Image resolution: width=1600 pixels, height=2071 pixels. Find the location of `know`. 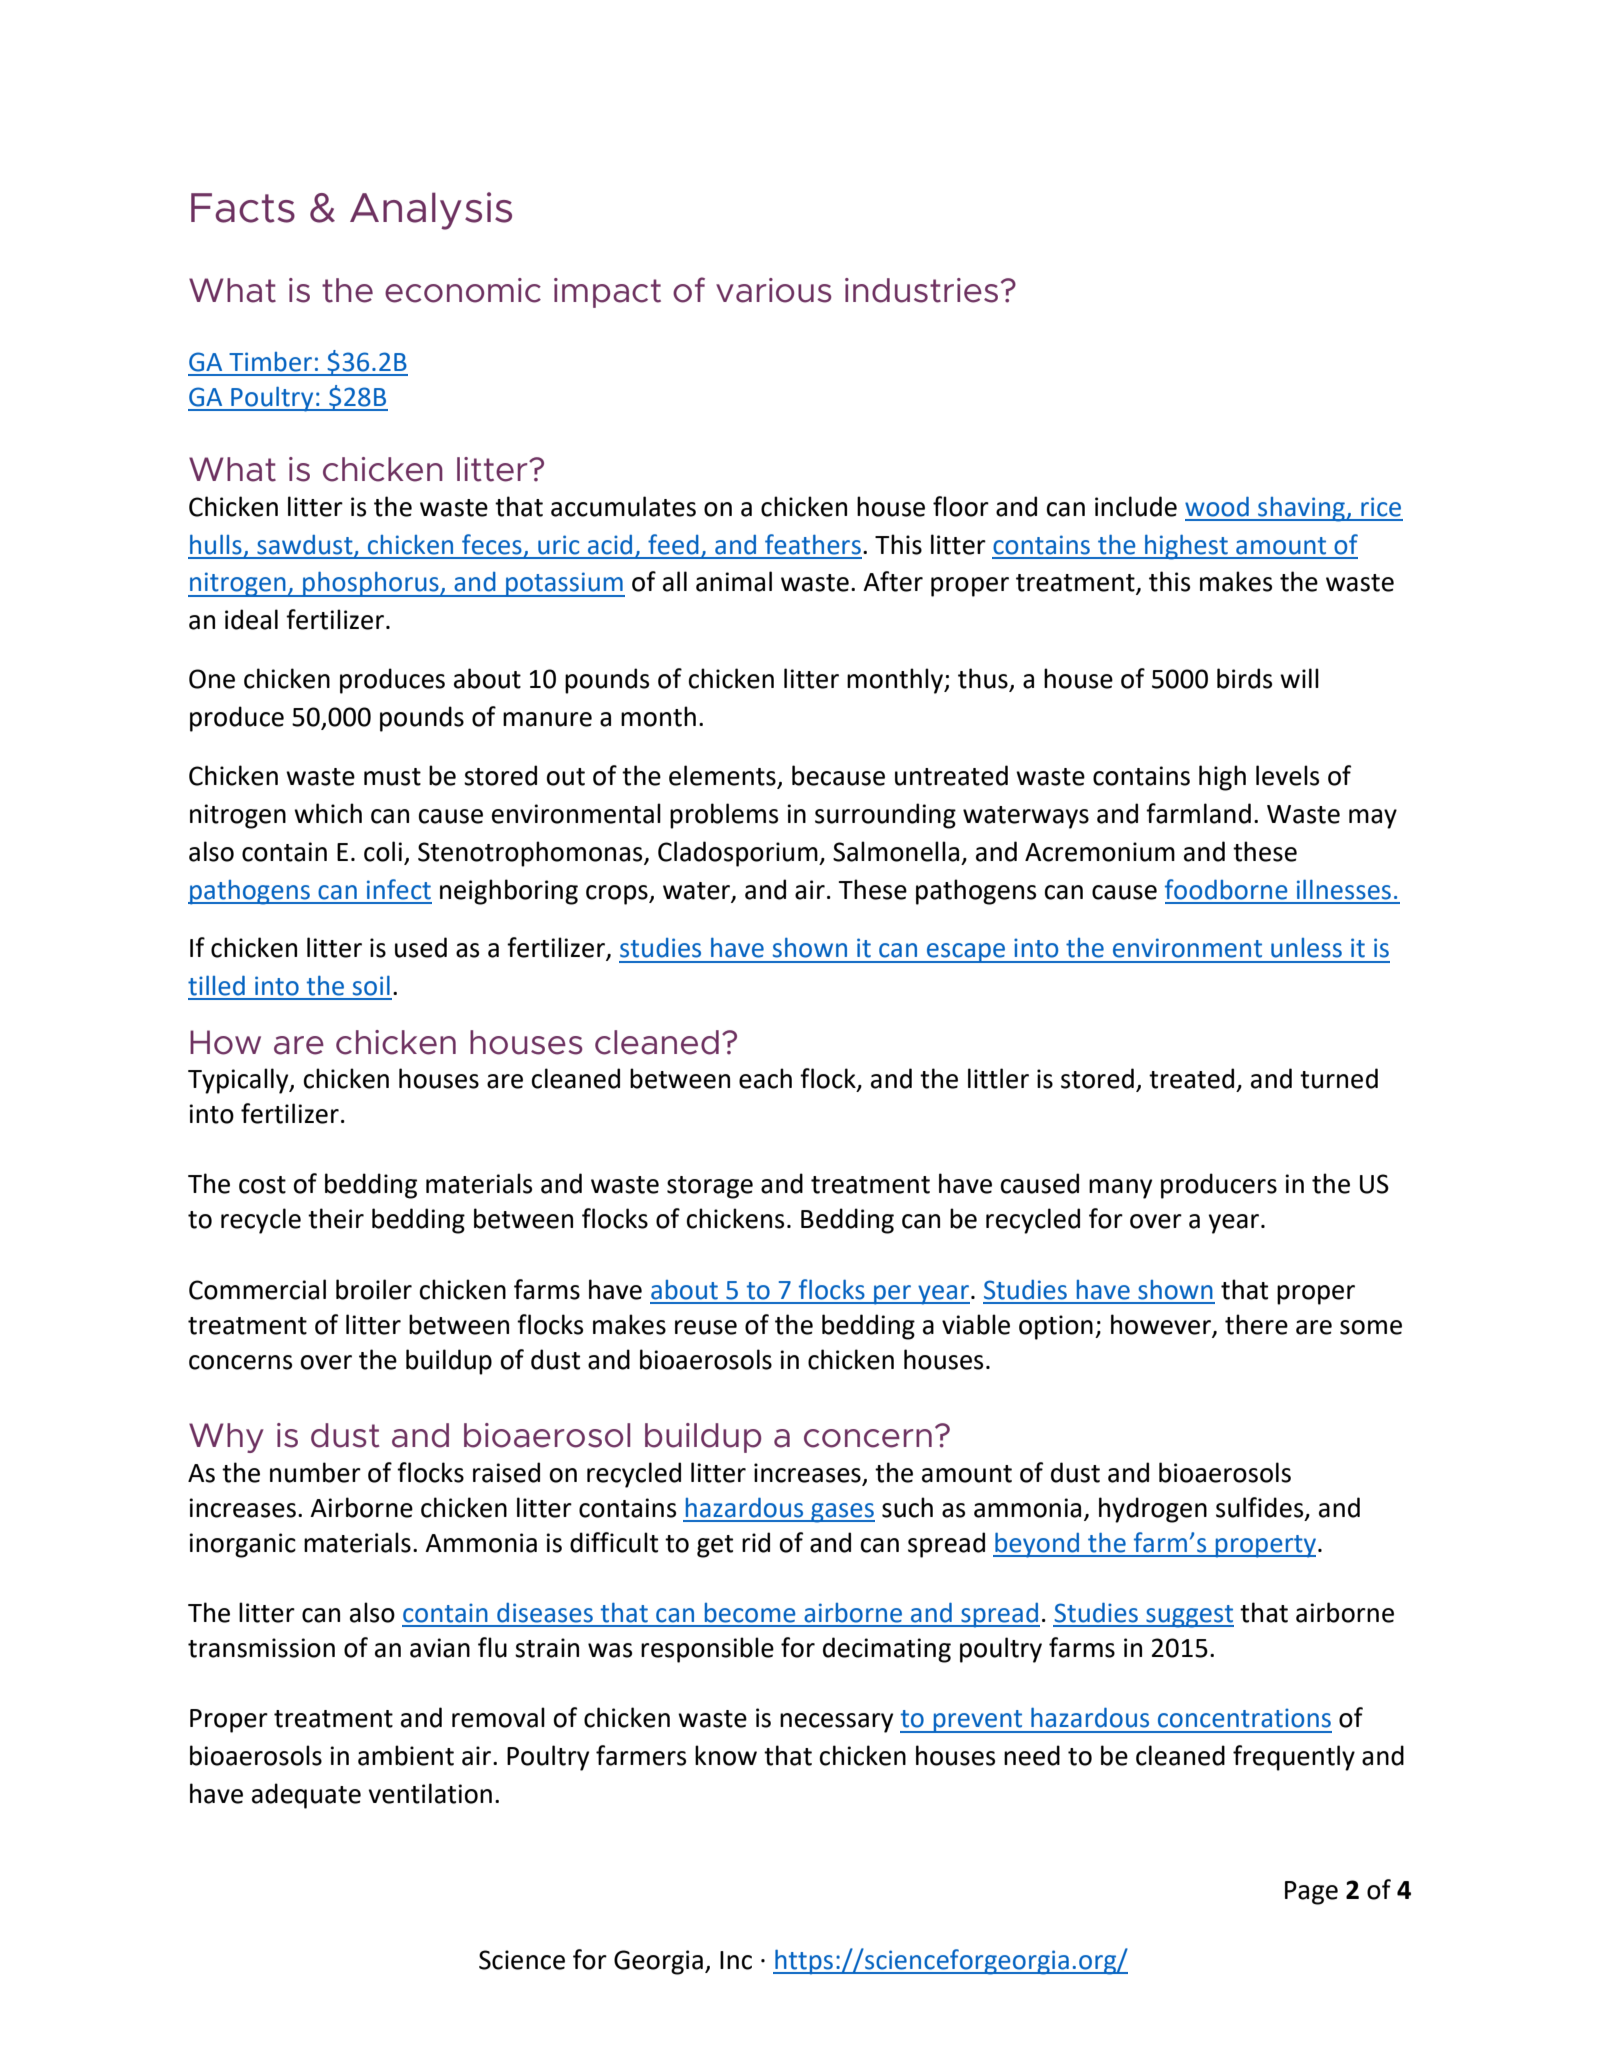

know is located at coordinates (726, 1755).
